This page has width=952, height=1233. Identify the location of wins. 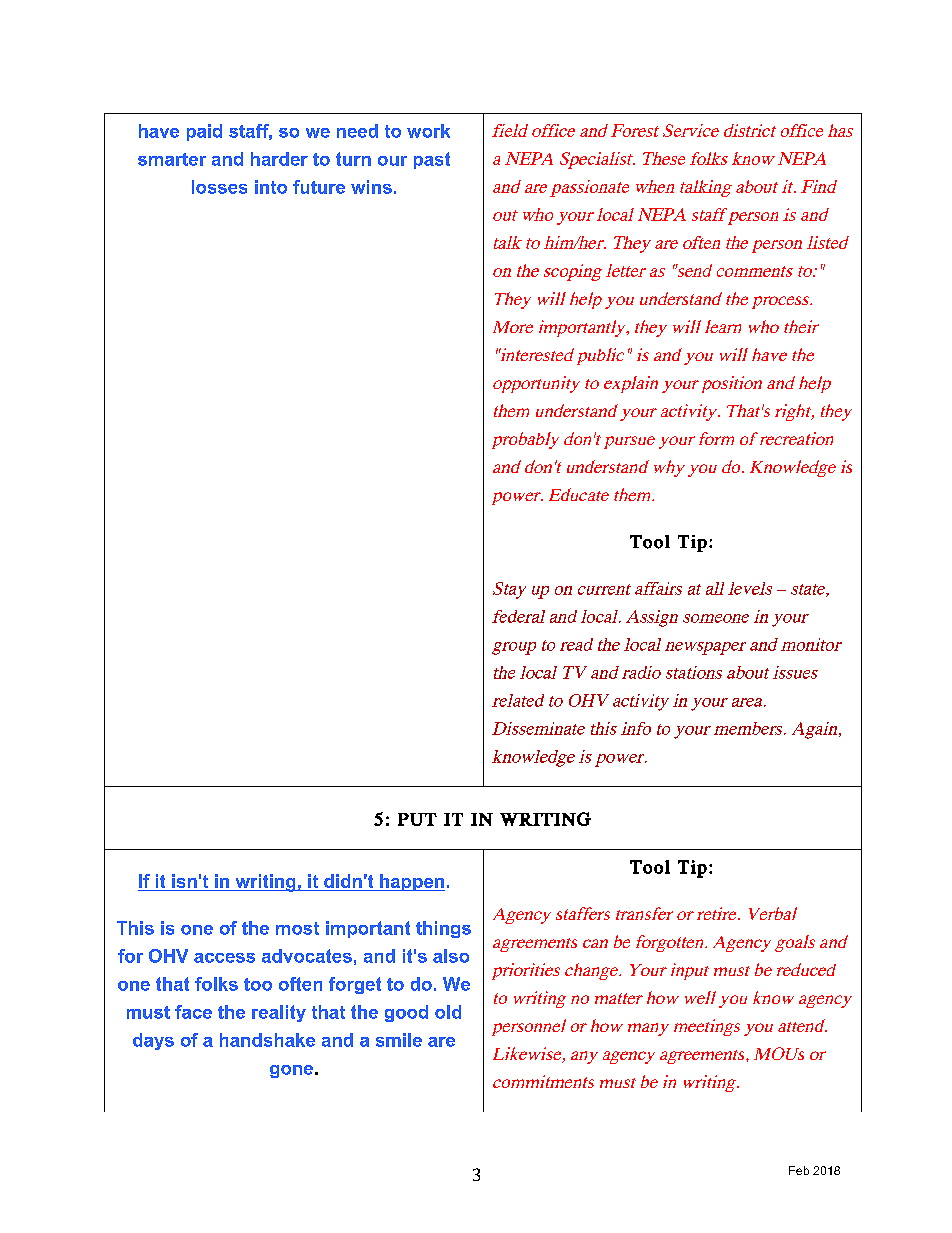
(371, 187).
